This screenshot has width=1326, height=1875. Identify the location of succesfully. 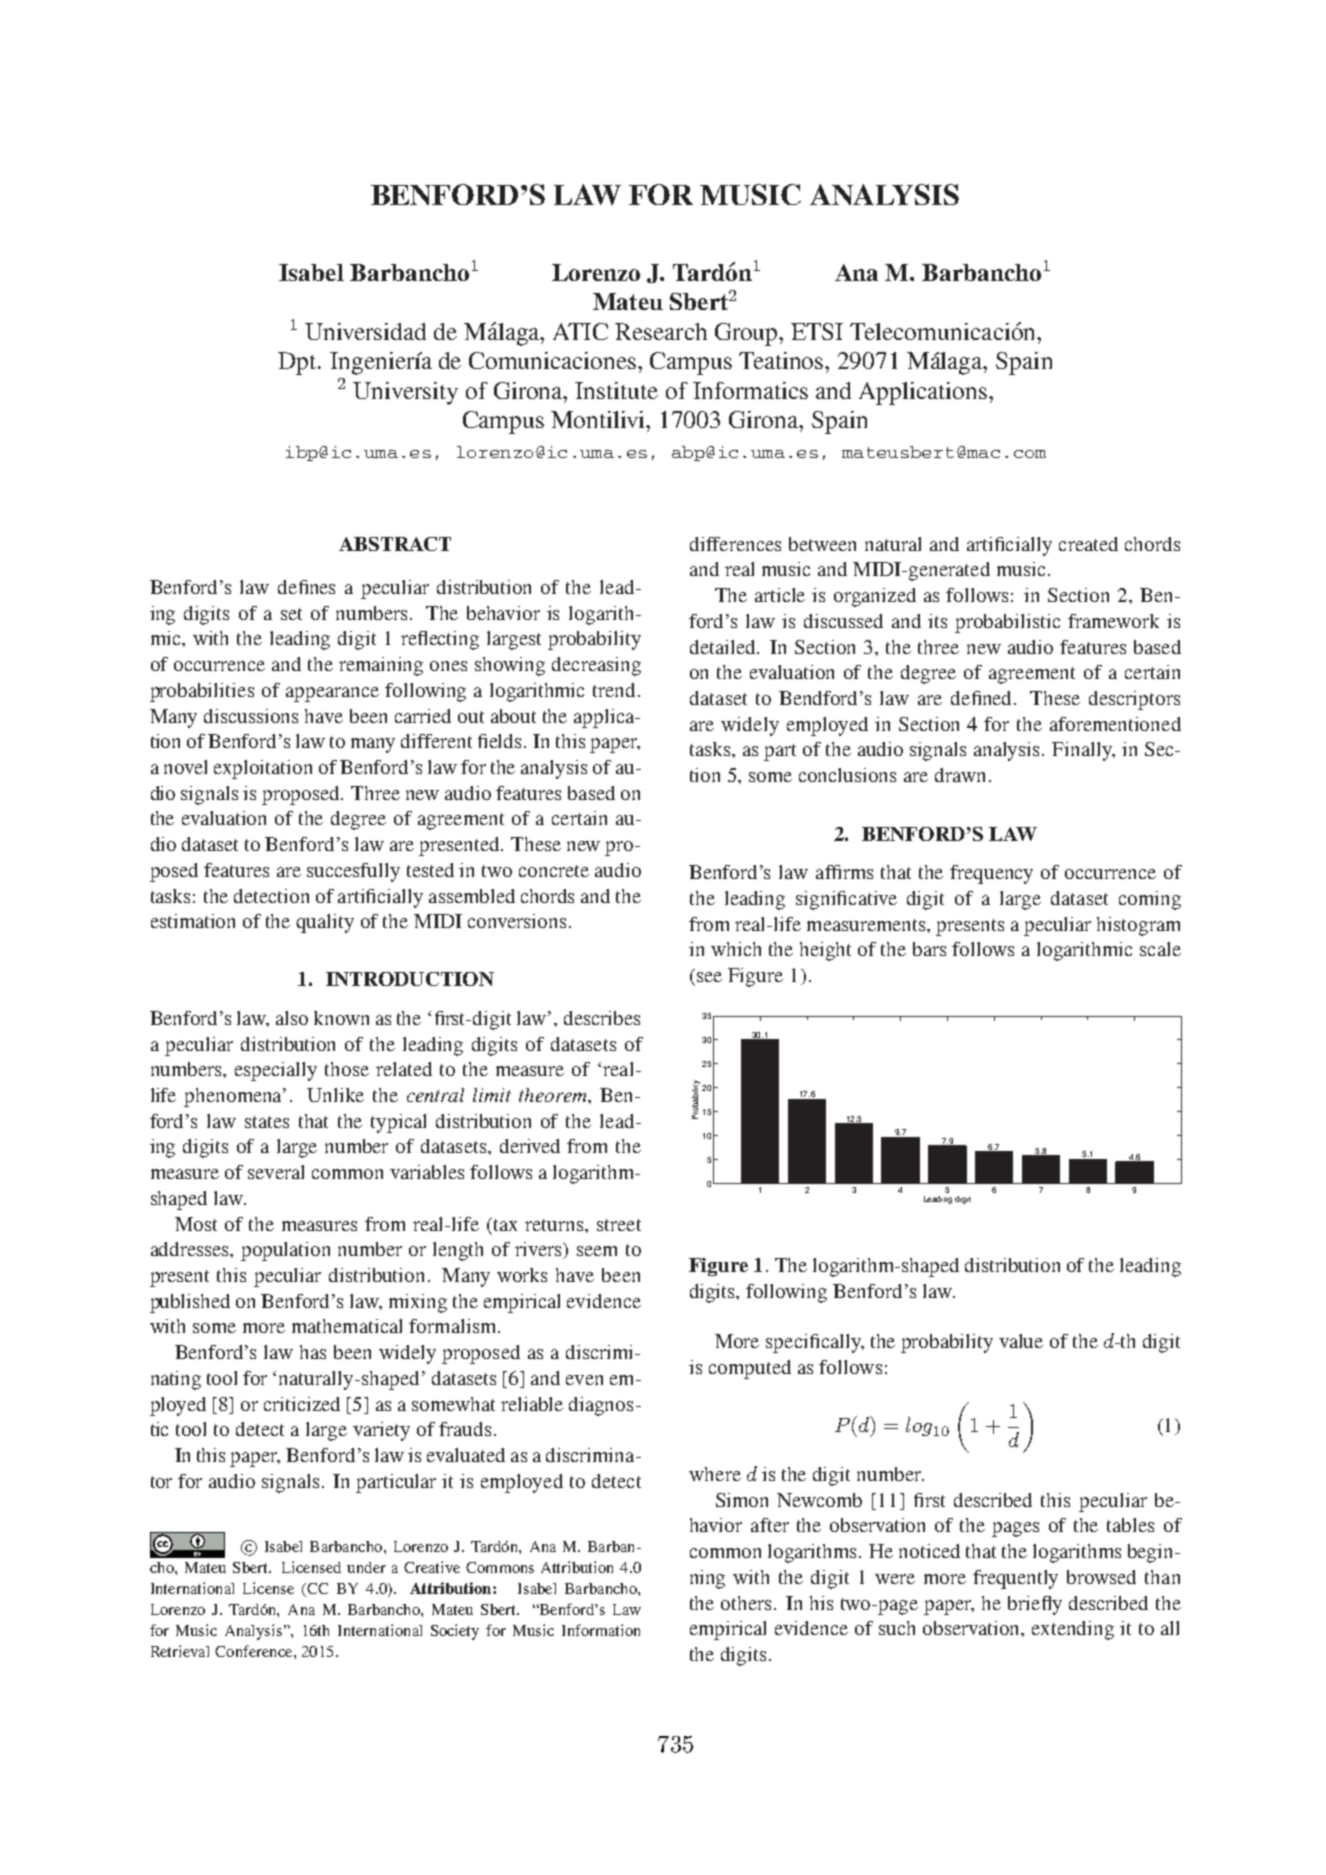
(353, 872).
